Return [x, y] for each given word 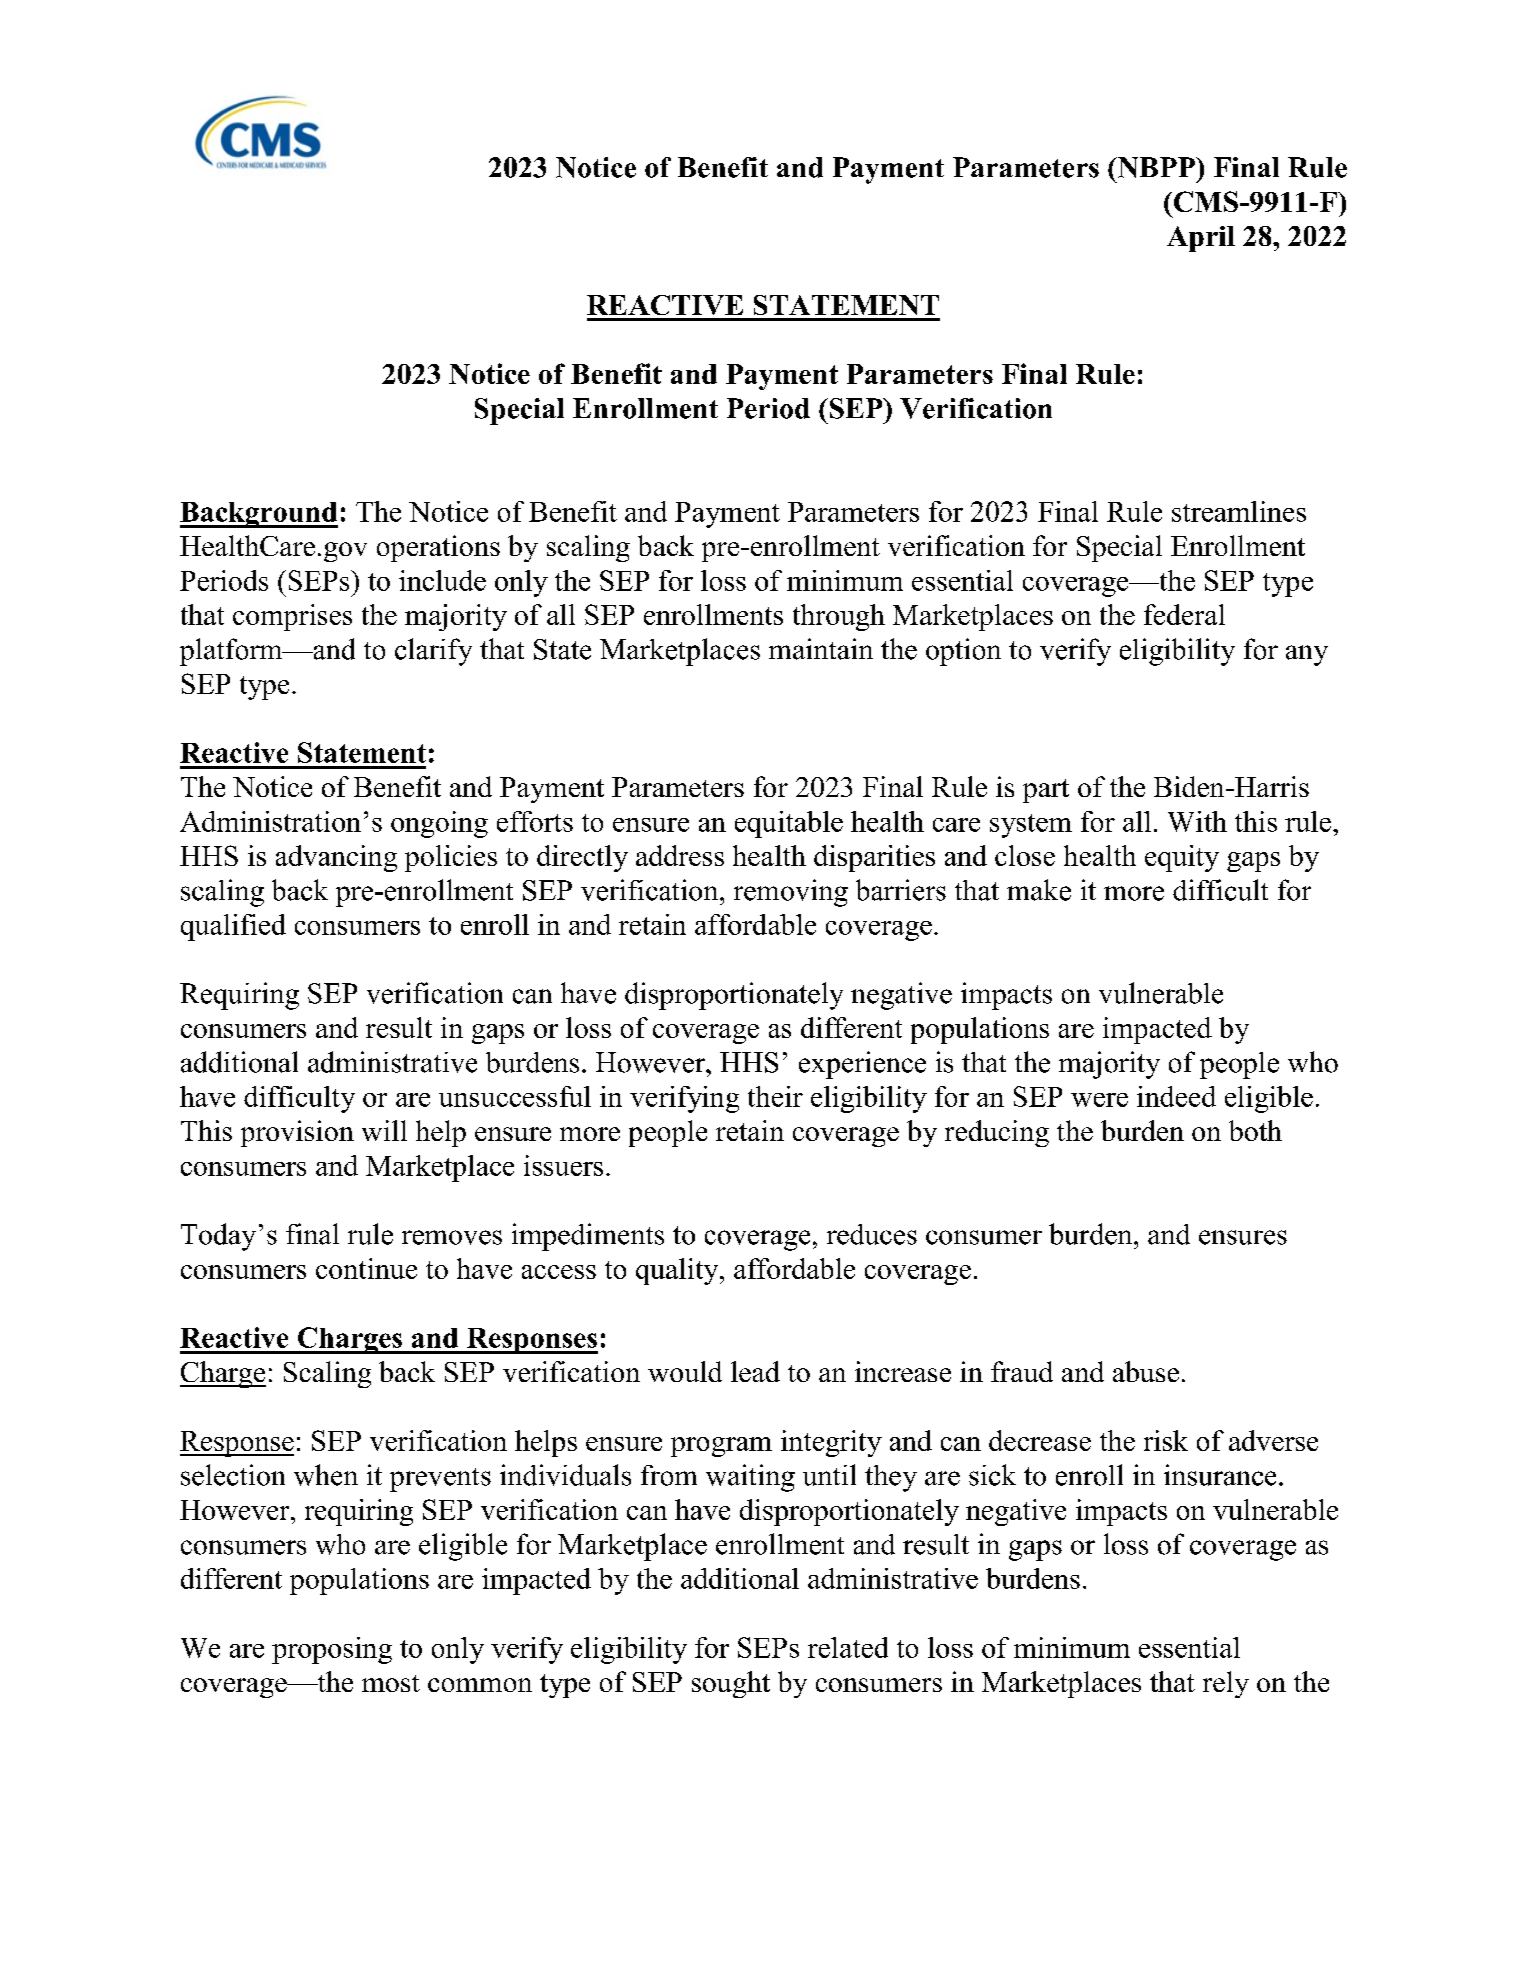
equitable [789, 824]
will [384, 1130]
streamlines [1239, 511]
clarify [433, 652]
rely [1226, 1684]
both [1255, 1130]
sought [731, 1684]
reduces [872, 1234]
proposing [332, 1650]
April [1201, 239]
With [1197, 821]
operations [438, 548]
